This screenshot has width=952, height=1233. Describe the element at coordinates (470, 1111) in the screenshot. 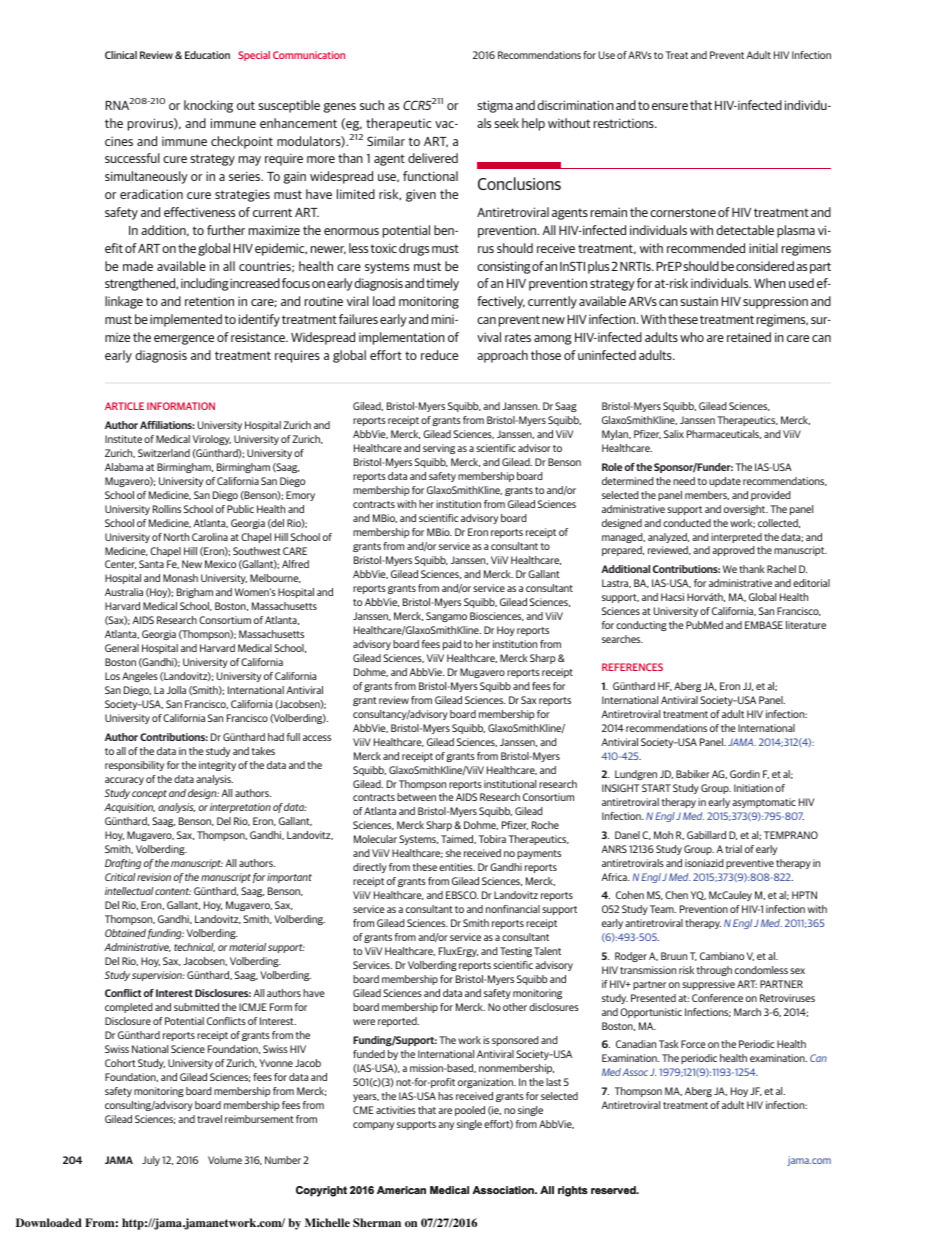

I see `pooled` at that location.
